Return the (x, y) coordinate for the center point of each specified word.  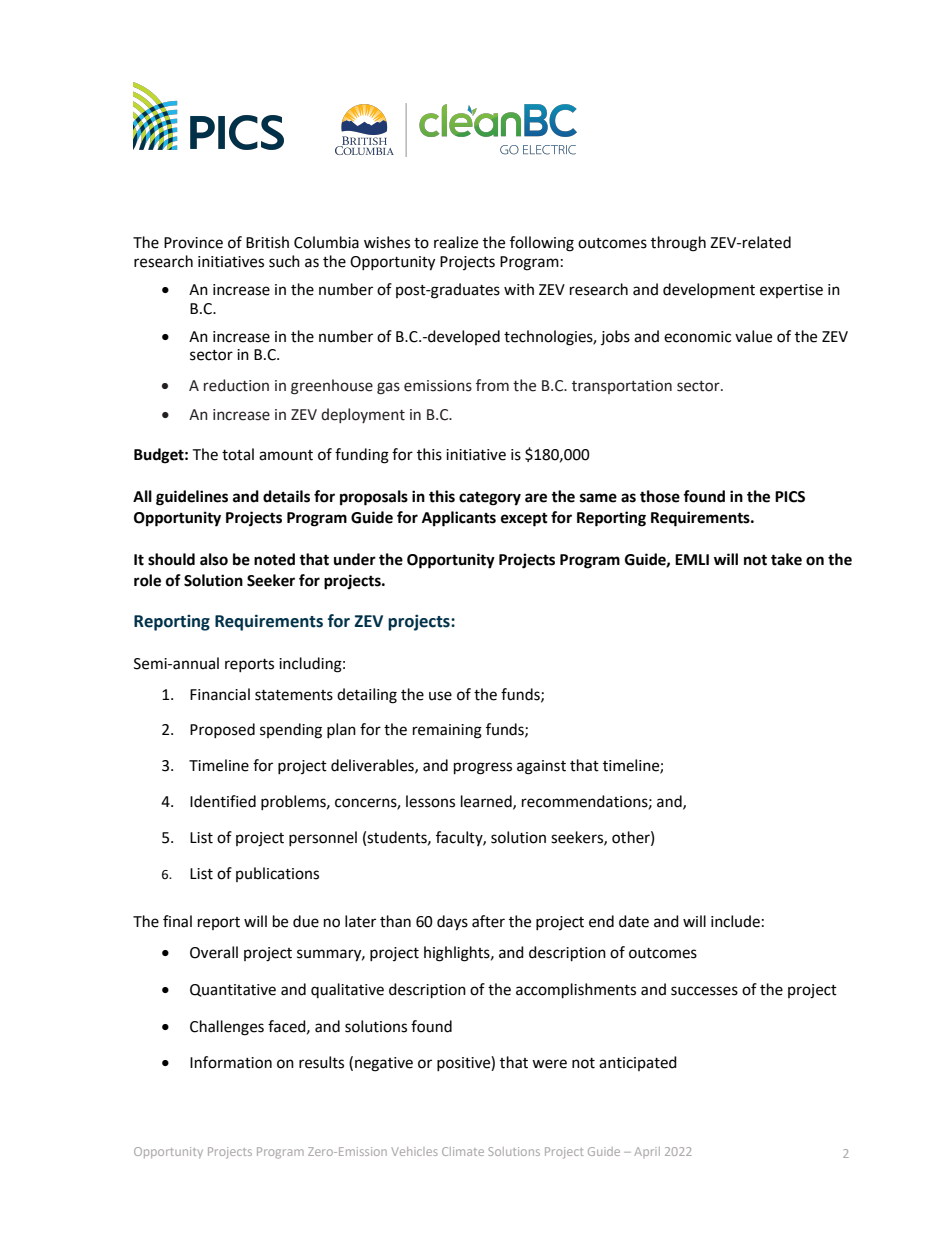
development (709, 290)
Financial (220, 694)
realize (456, 242)
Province (193, 243)
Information (231, 1062)
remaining (447, 731)
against (541, 767)
